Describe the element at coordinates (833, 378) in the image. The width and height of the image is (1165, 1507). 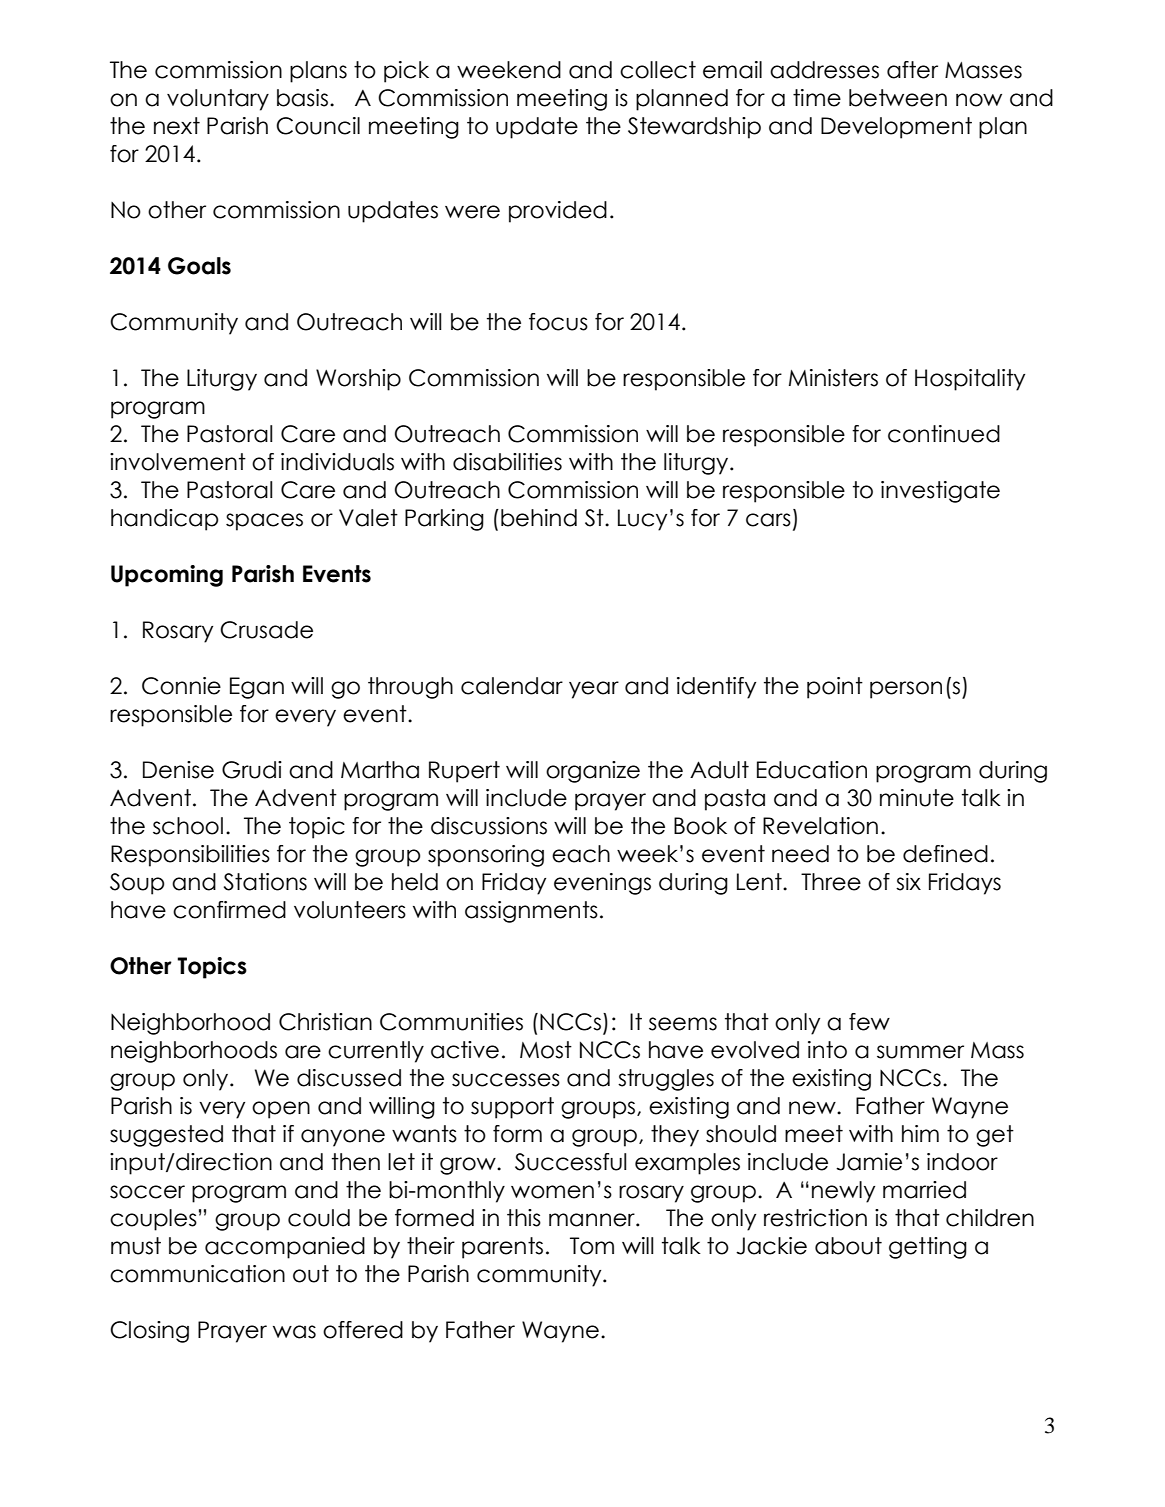
I see `Ministers` at that location.
